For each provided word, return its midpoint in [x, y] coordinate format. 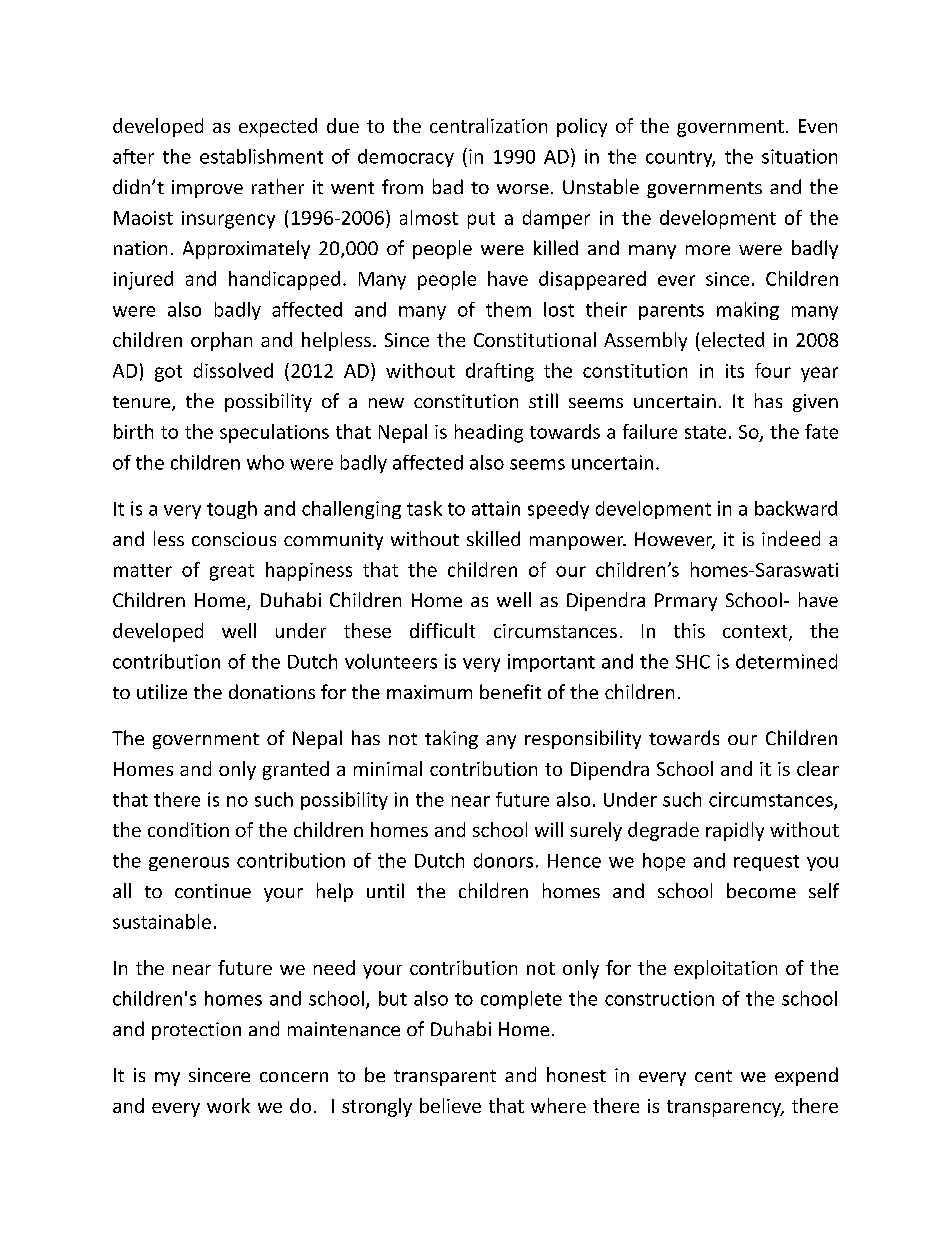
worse [523, 189]
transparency [725, 1108]
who [265, 462]
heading [489, 433]
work [228, 1105]
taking [451, 739]
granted [296, 770]
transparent [445, 1078]
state [705, 432]
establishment [261, 156]
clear [818, 768]
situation [799, 156]
